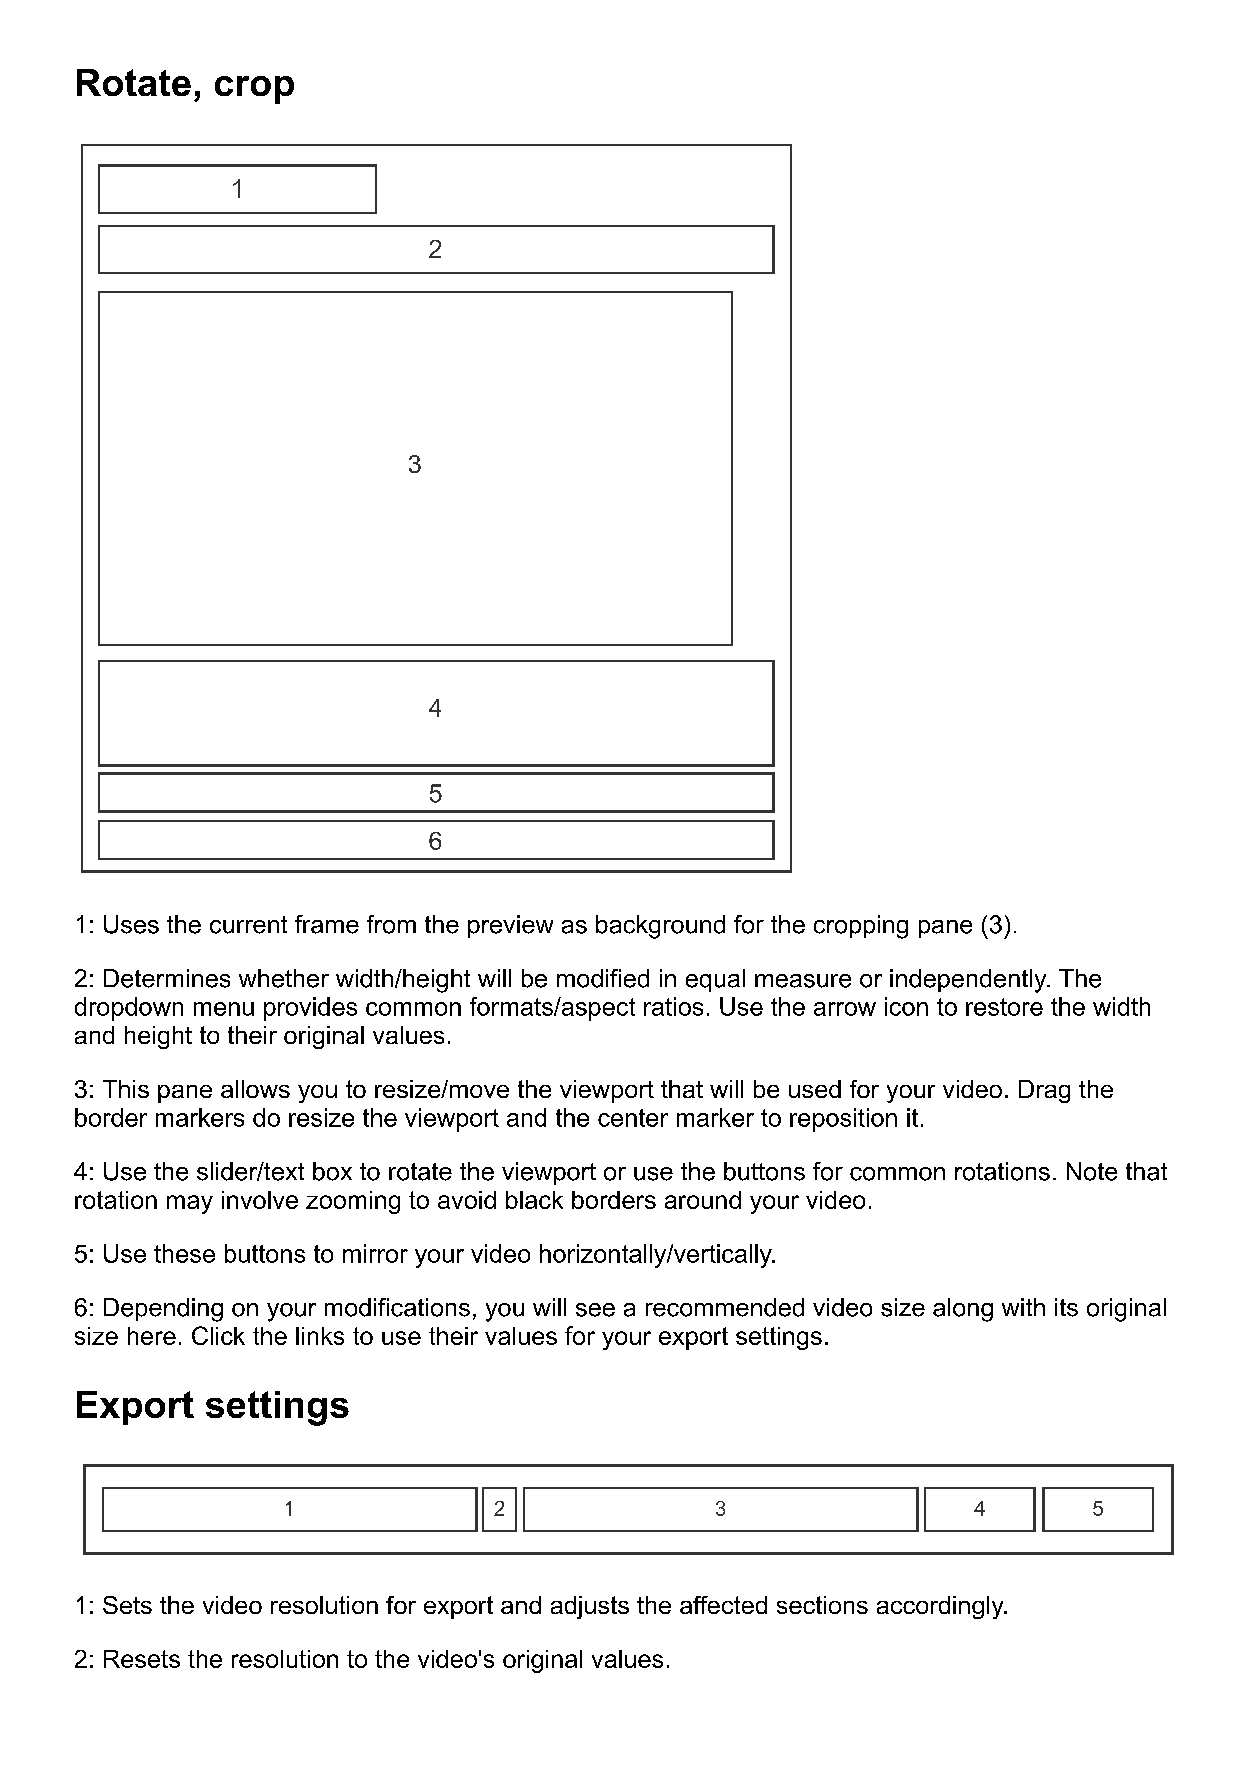 This screenshot has height=1776, width=1255. I want to click on center, so click(633, 1118).
